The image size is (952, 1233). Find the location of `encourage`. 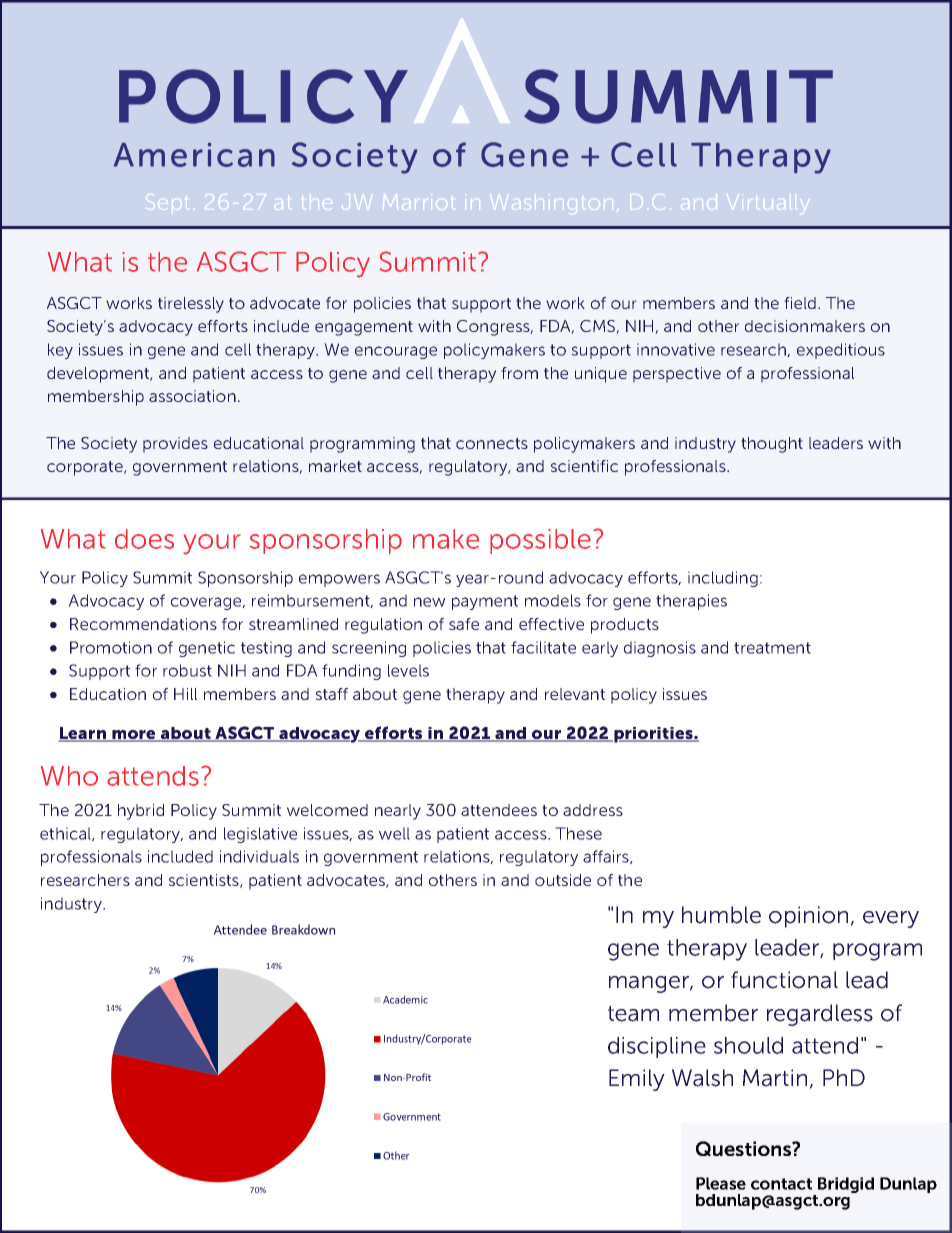

encourage is located at coordinates (396, 352).
